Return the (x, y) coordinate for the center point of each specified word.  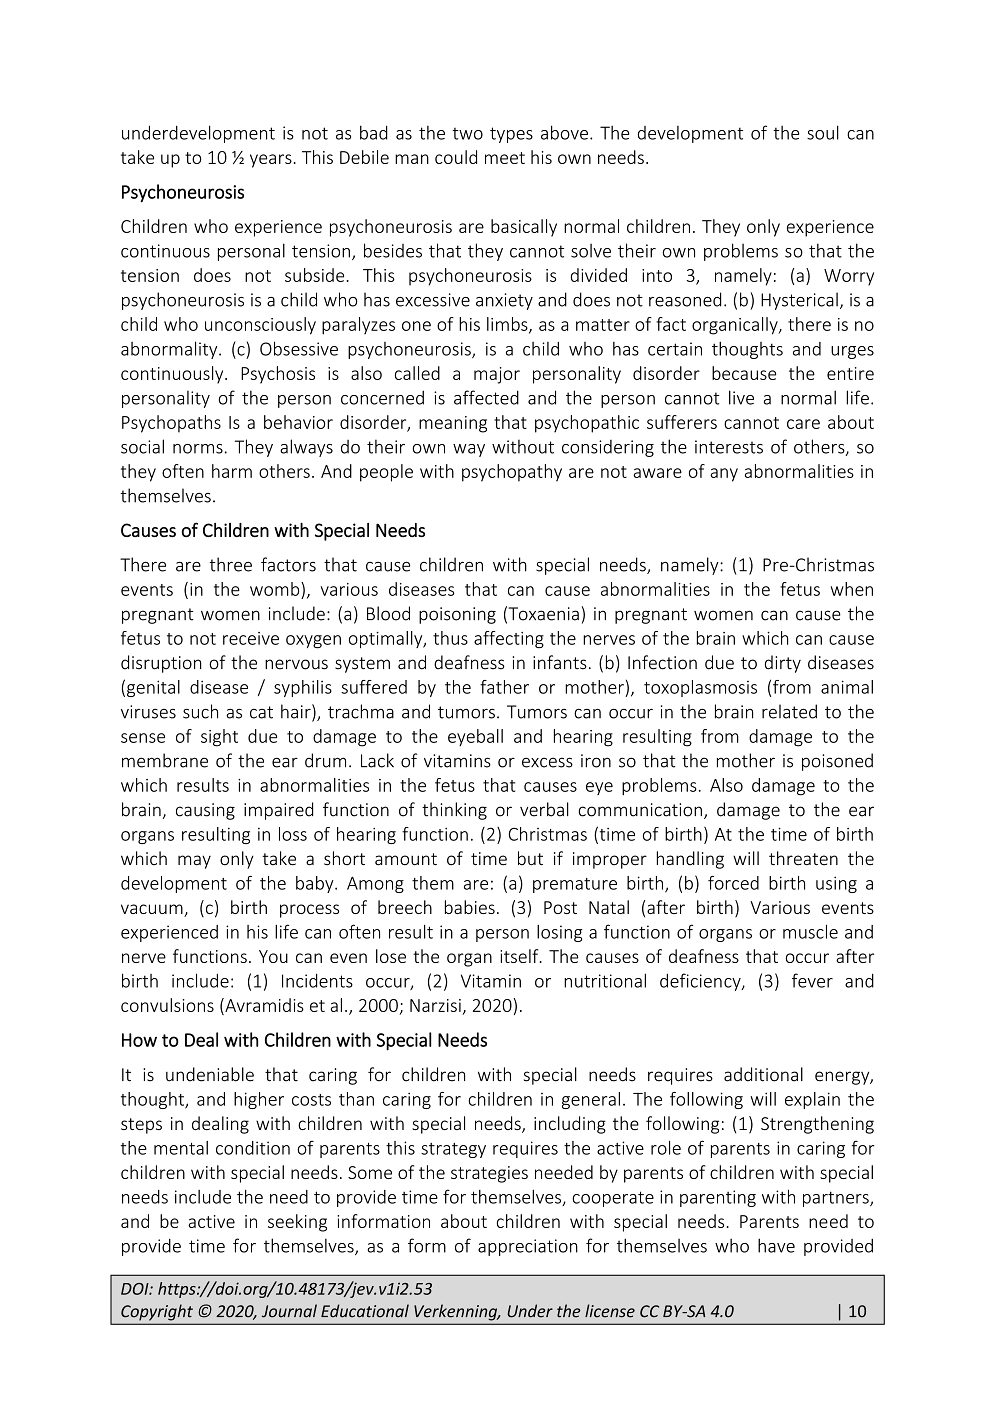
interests (729, 447)
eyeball (475, 737)
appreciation (528, 1247)
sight (219, 738)
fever (812, 980)
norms (198, 449)
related (789, 711)
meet (505, 158)
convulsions (167, 1005)
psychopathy (512, 473)
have (776, 1245)
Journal (289, 1311)
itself (520, 956)
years (271, 161)
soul (823, 132)
